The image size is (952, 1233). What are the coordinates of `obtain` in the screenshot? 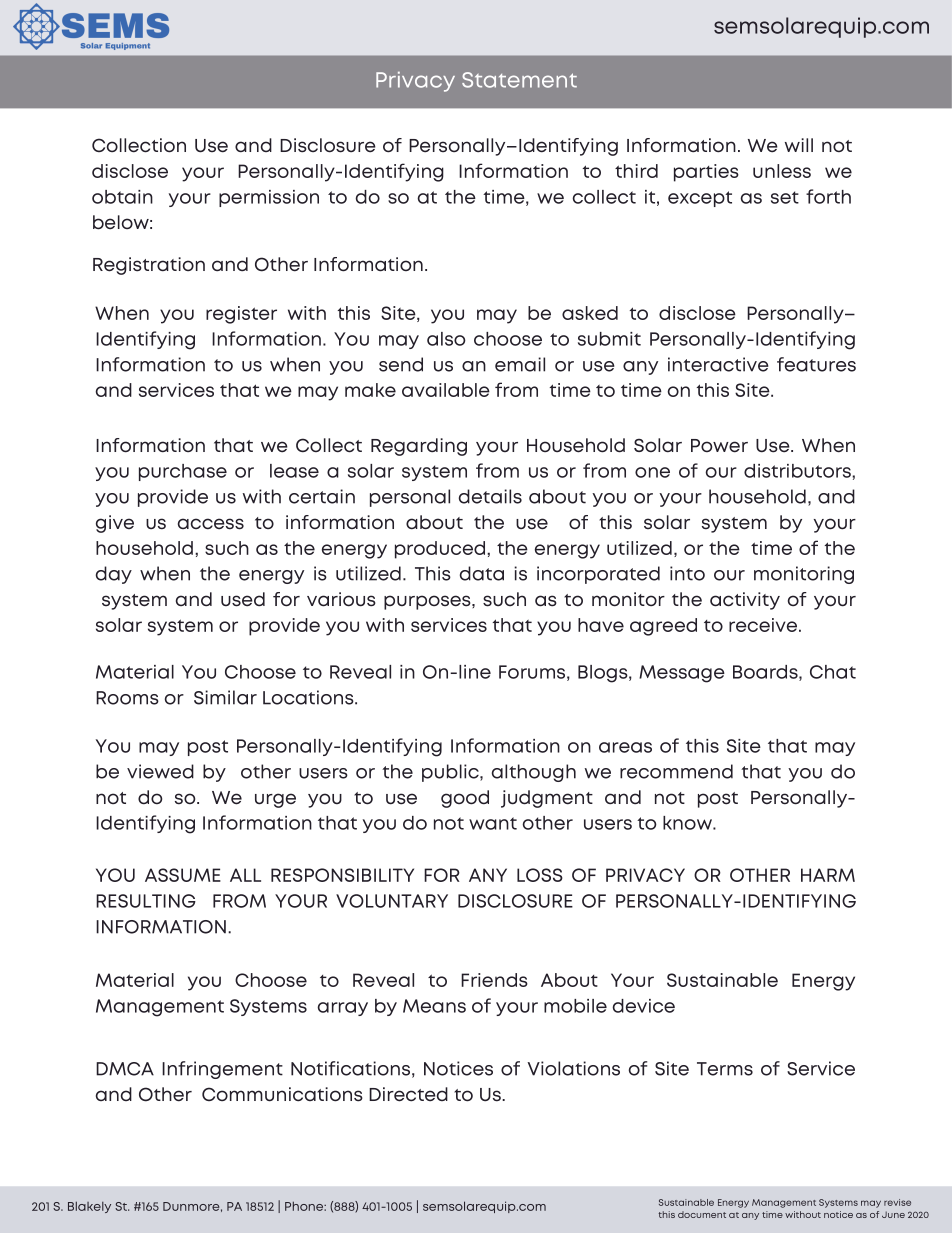 It's located at (122, 197).
